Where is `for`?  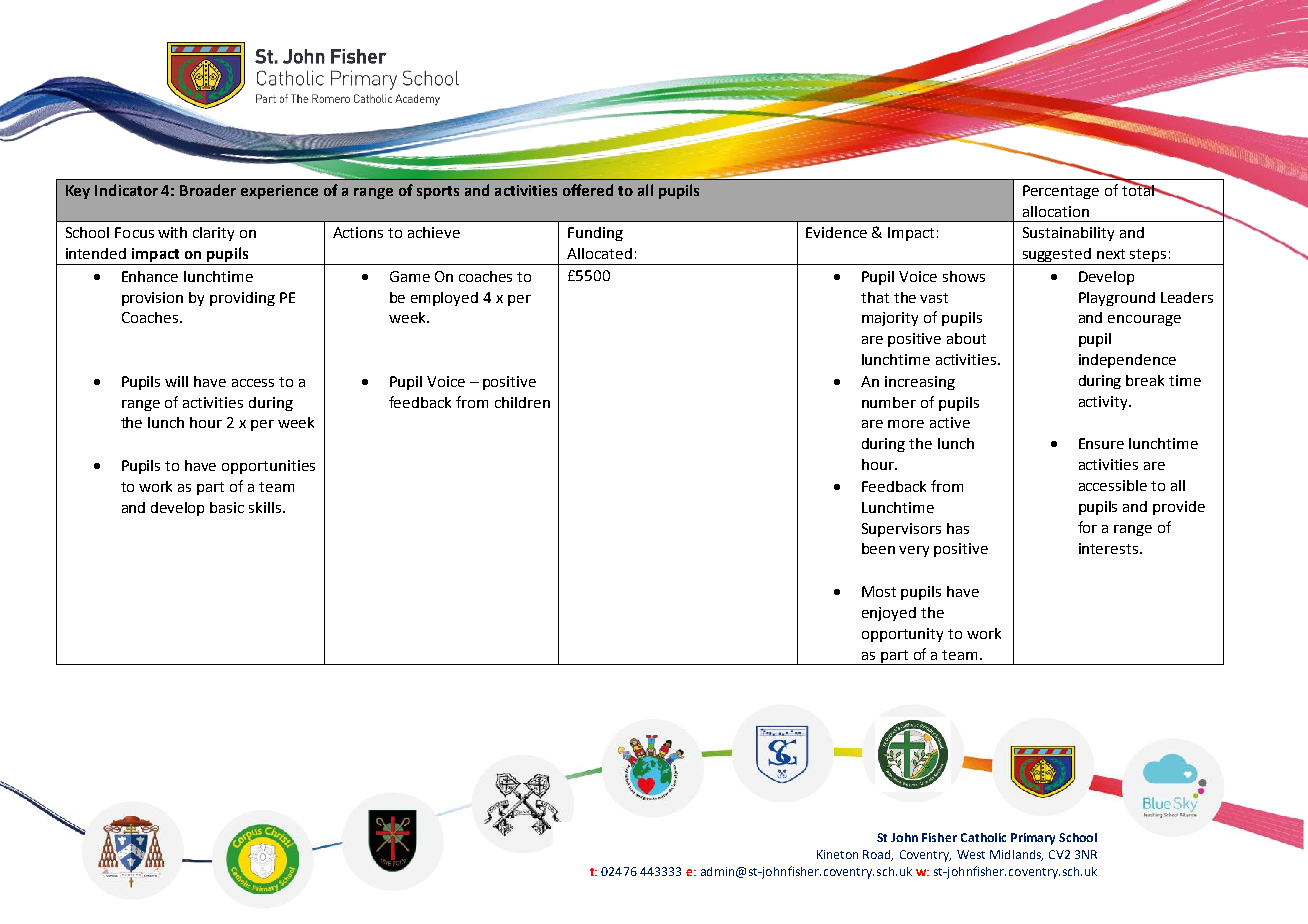
for is located at coordinates (1087, 527).
